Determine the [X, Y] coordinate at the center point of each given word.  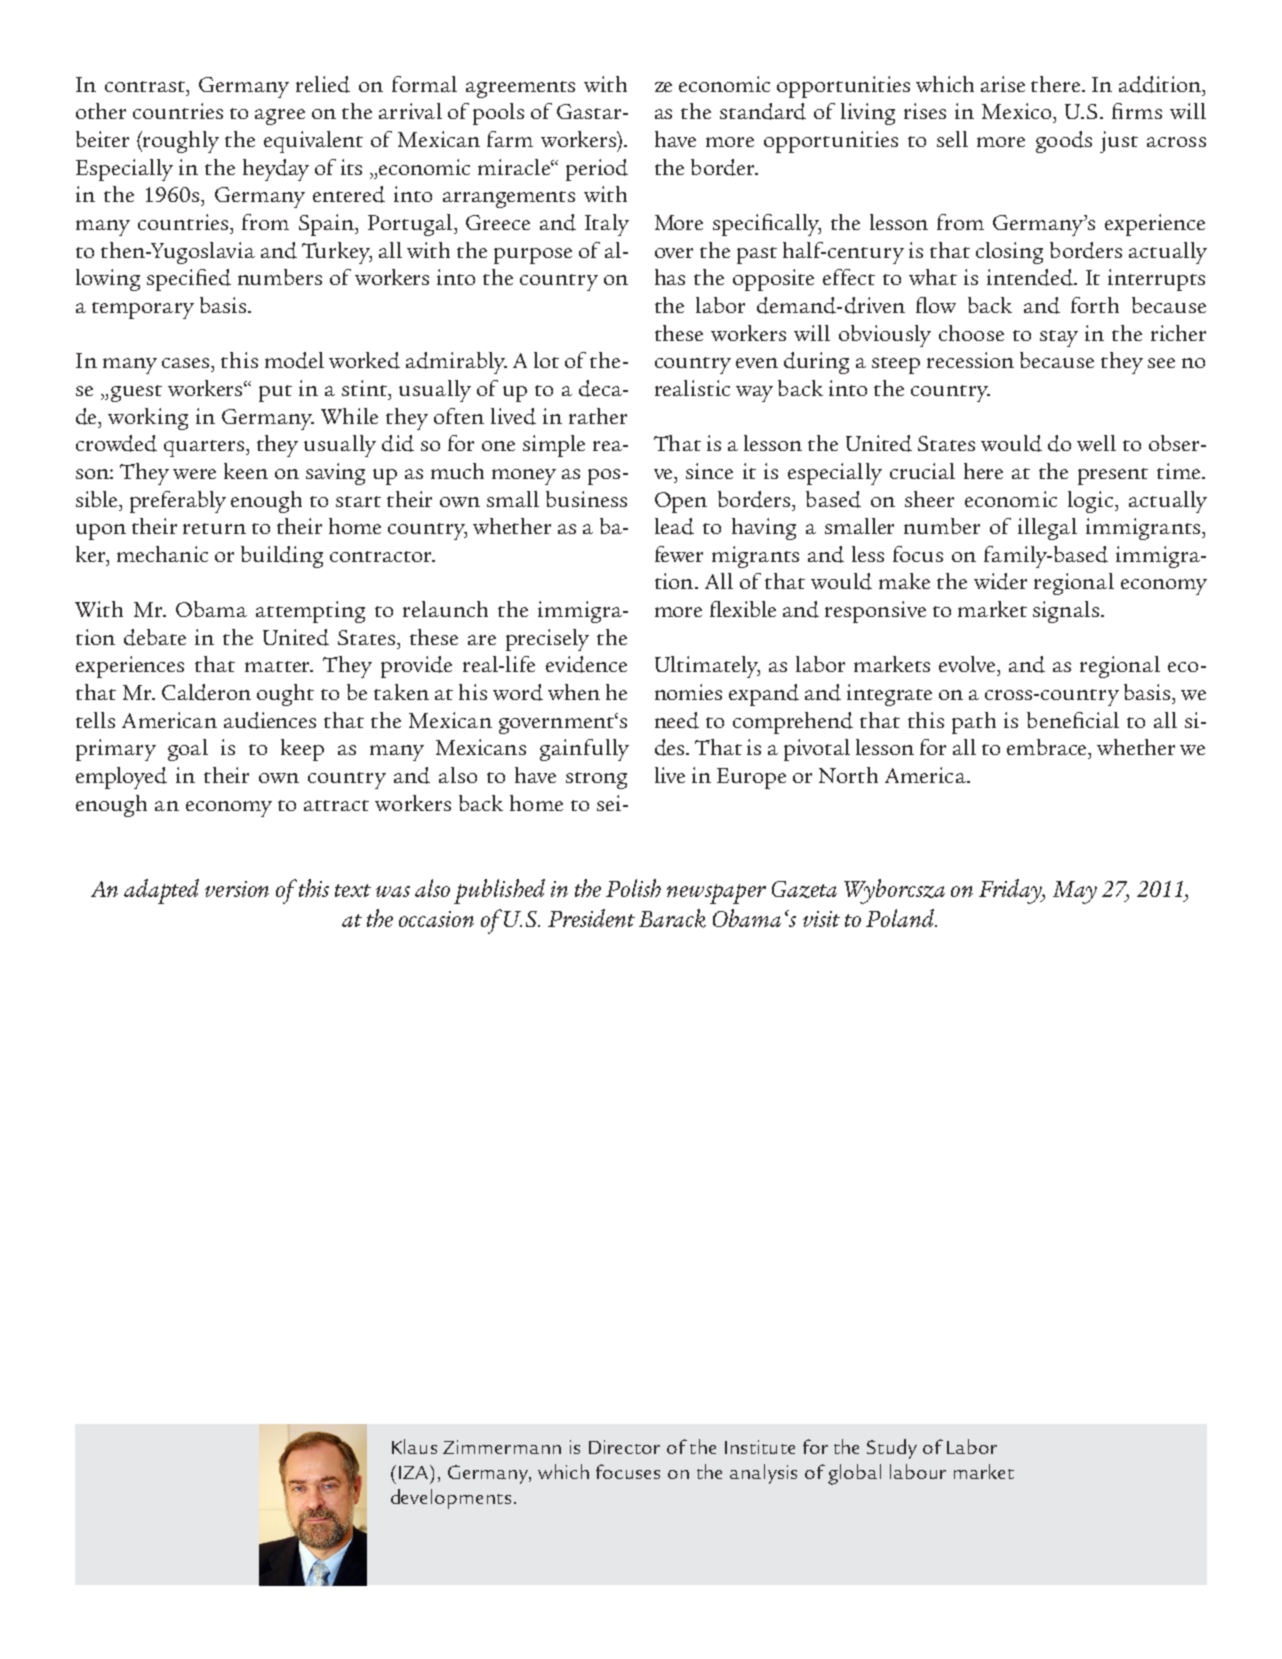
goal [188, 750]
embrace [1048, 747]
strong [596, 780]
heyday [276, 170]
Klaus [414, 1446]
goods [1064, 142]
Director [624, 1447]
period [597, 170]
